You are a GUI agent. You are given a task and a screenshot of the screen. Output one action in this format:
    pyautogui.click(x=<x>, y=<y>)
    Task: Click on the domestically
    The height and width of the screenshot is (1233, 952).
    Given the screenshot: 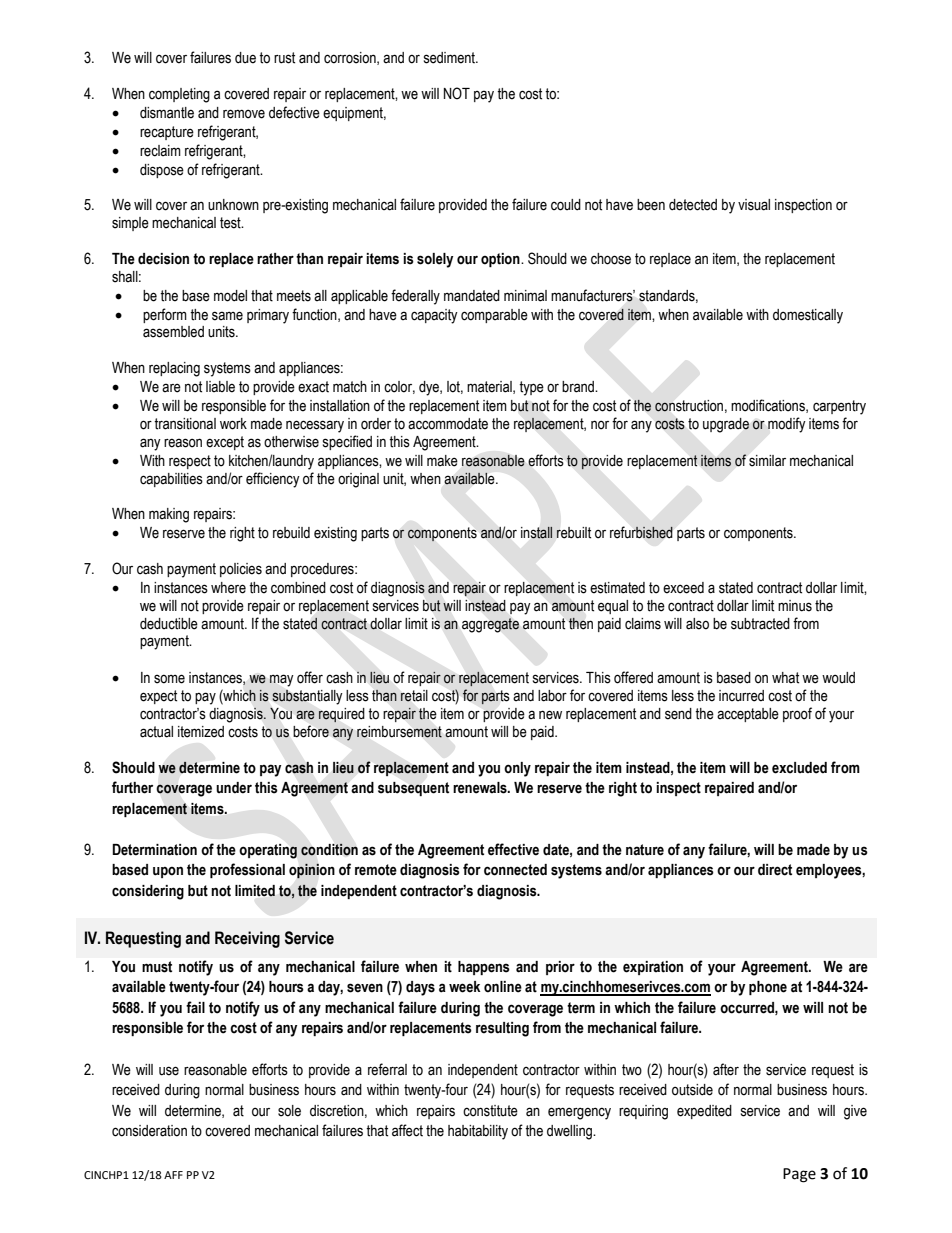 What is the action you would take?
    pyautogui.click(x=808, y=316)
